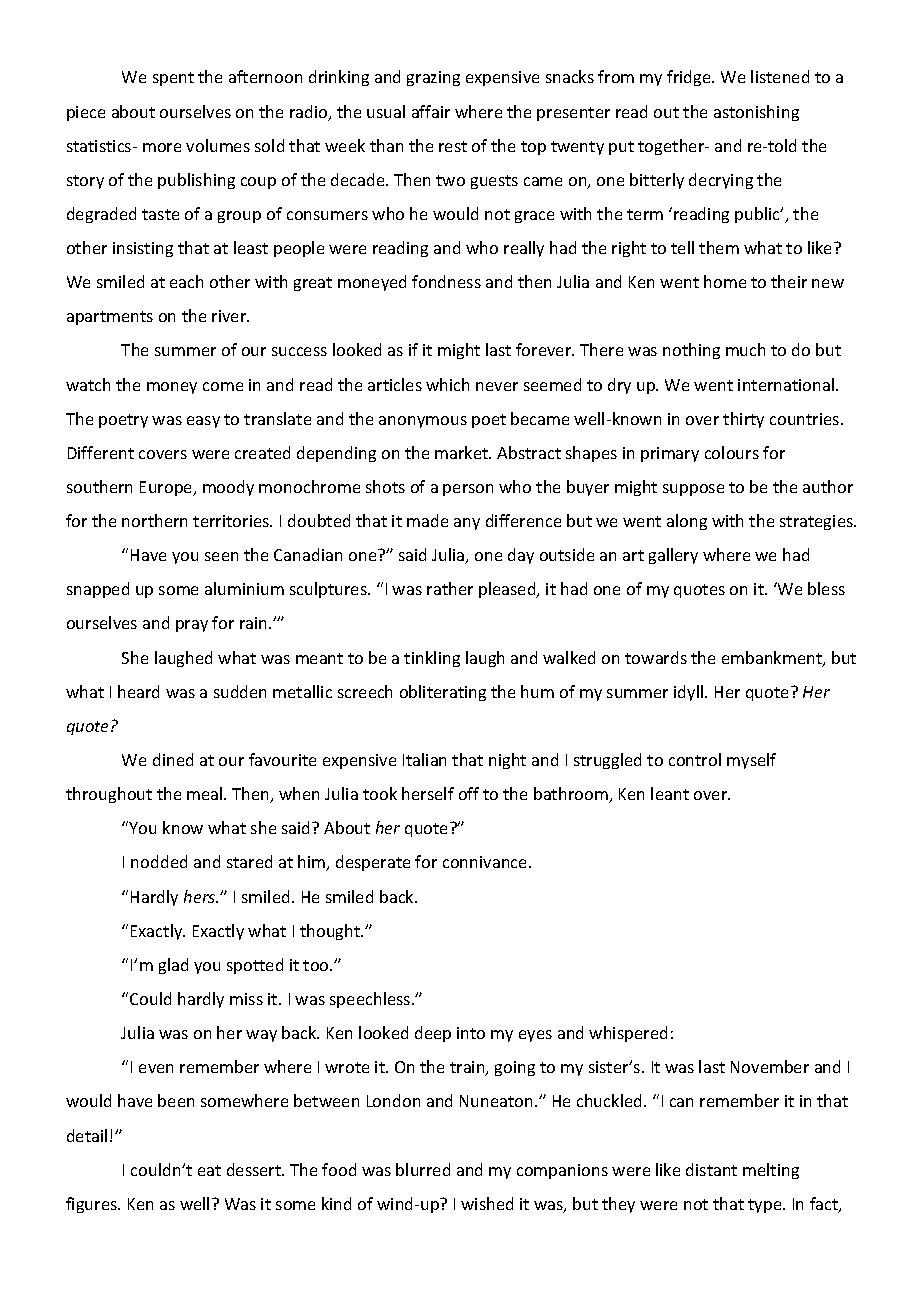 The width and height of the screenshot is (924, 1308). I want to click on northern, so click(154, 520).
